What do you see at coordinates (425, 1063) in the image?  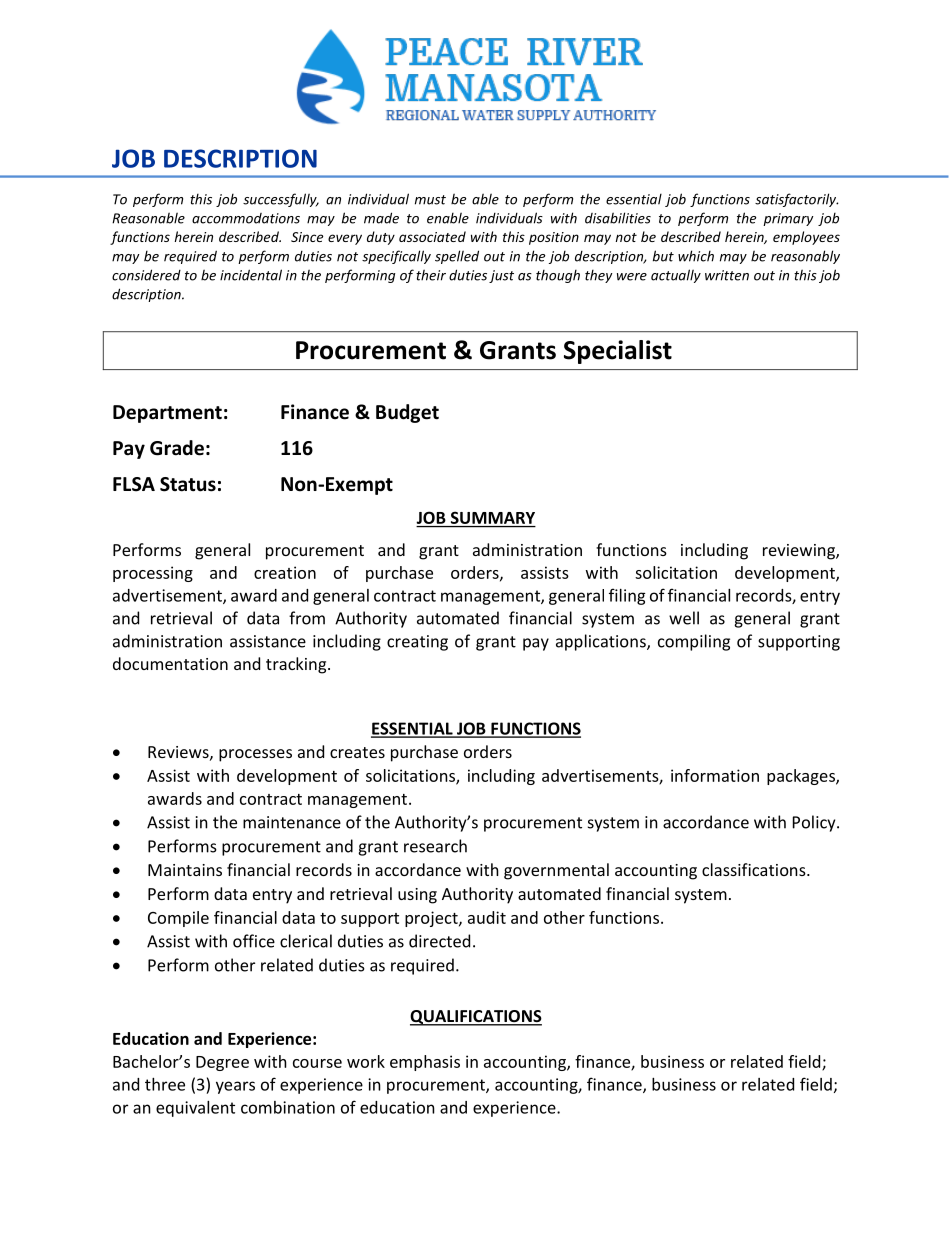 I see `emphasis` at bounding box center [425, 1063].
